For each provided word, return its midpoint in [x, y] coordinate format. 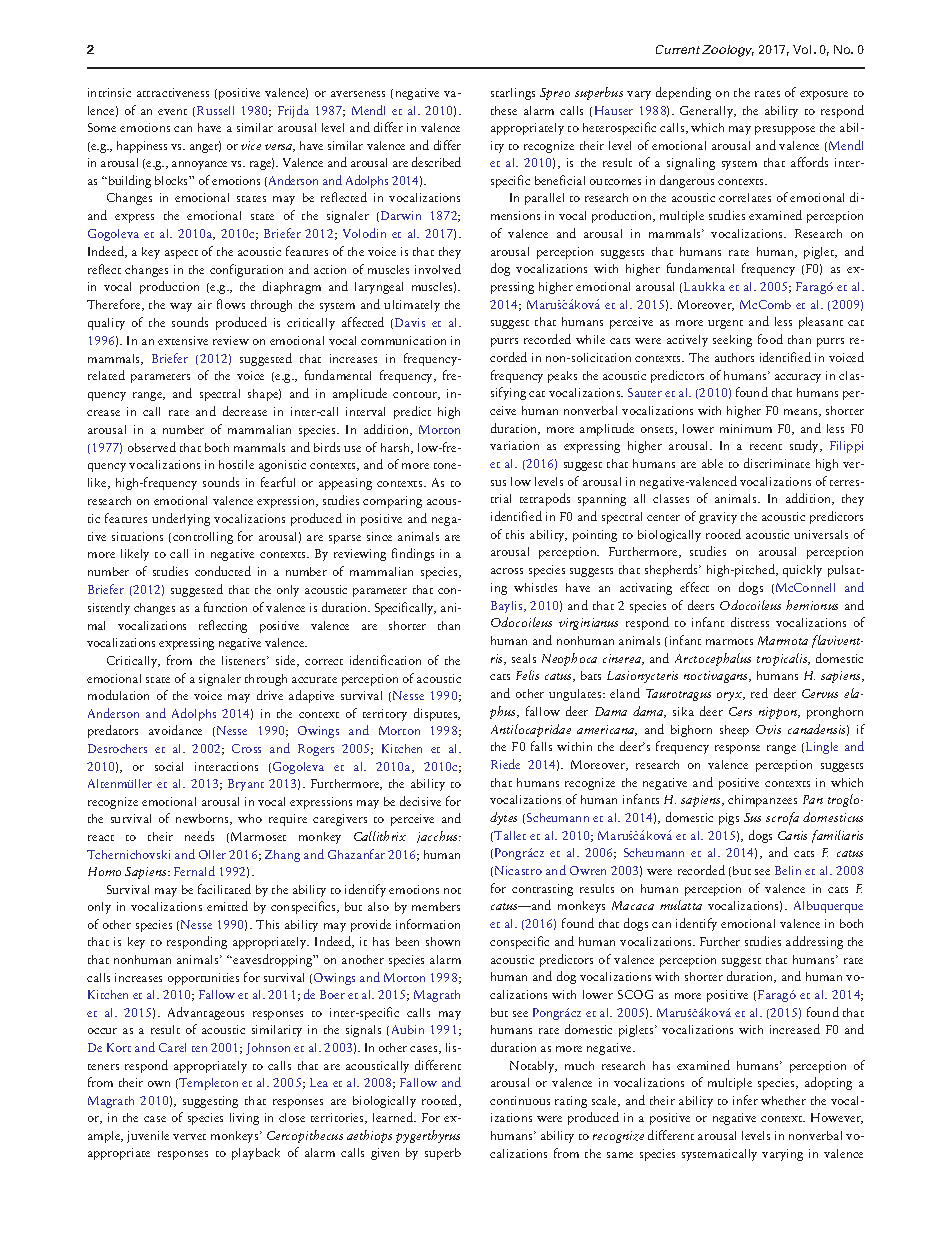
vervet [189, 1137]
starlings [513, 94]
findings [413, 554]
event [172, 112]
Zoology [728, 51]
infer [745, 1100]
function [225, 607]
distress [750, 622]
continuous [520, 1100]
